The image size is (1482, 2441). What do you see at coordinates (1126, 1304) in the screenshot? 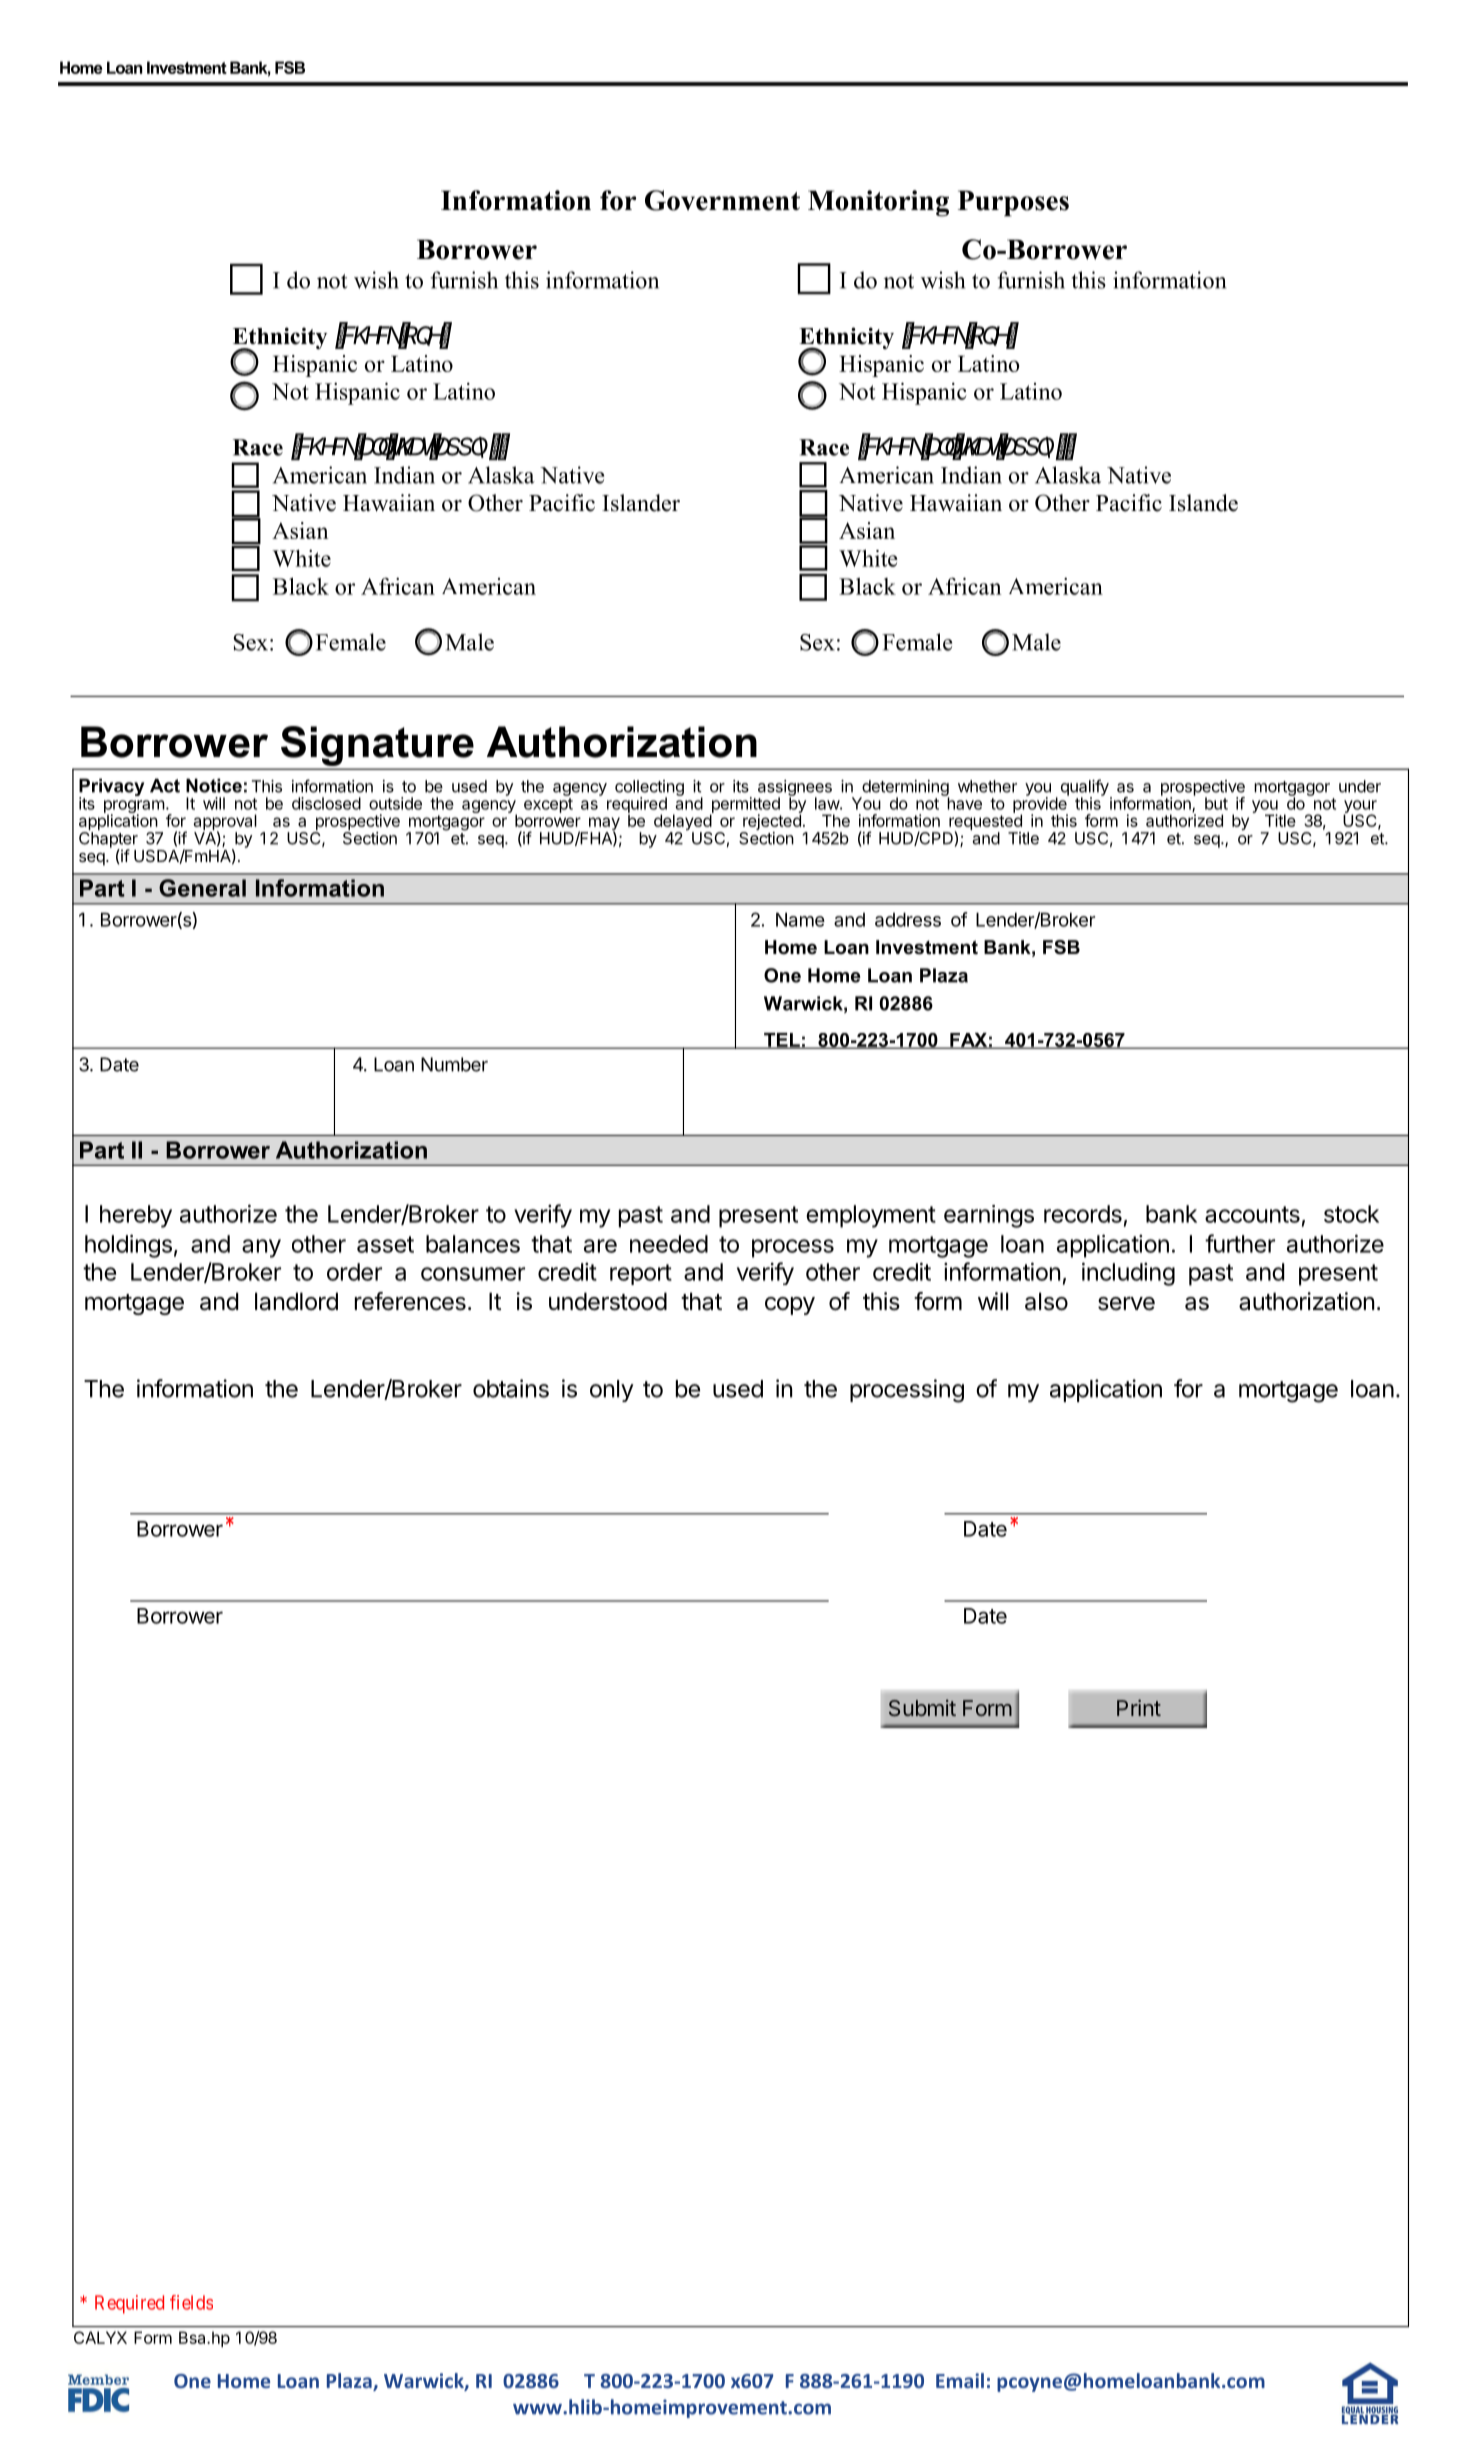
I see `serve` at bounding box center [1126, 1304].
